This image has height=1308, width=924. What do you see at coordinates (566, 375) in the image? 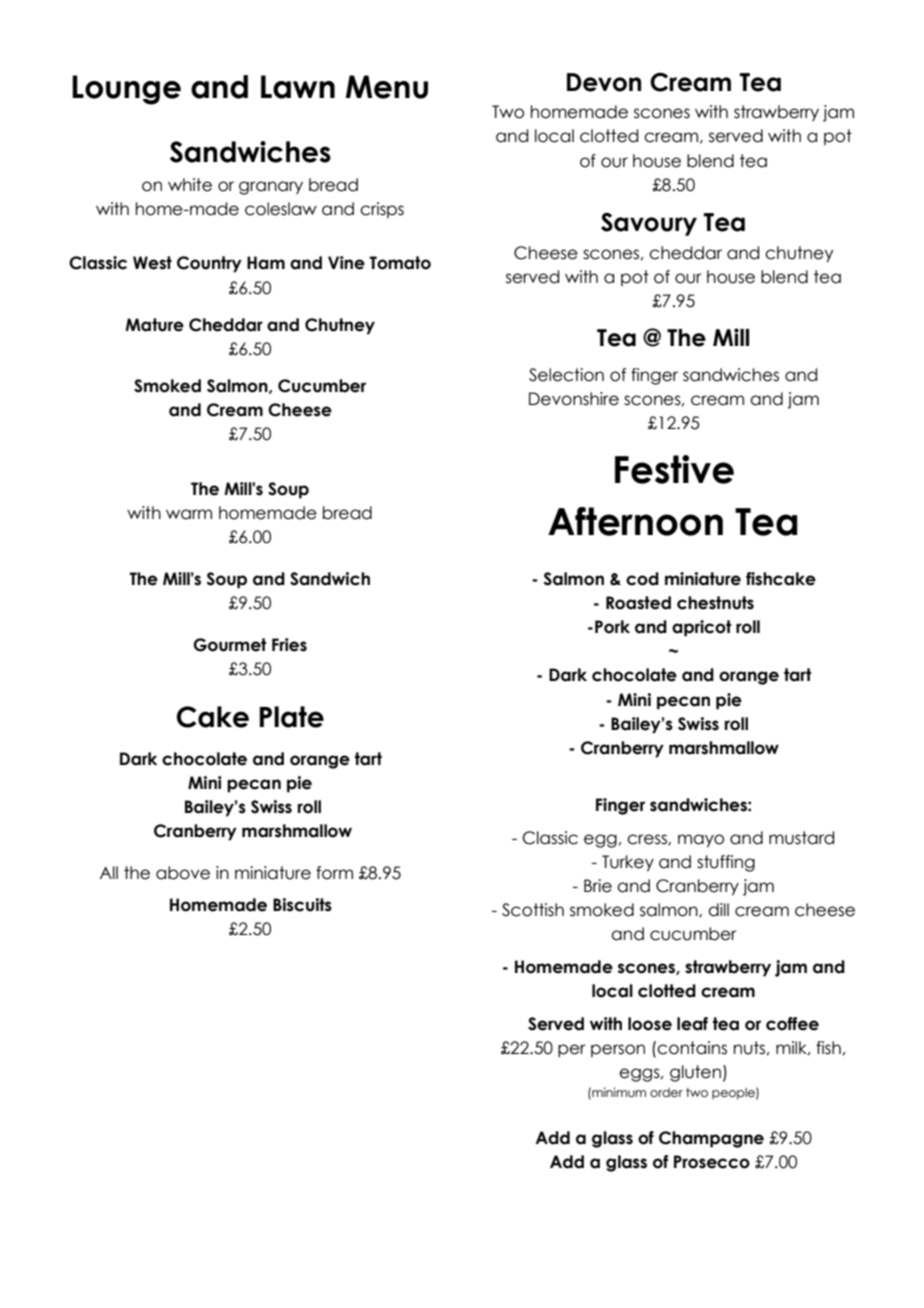
I see `Selection` at bounding box center [566, 375].
